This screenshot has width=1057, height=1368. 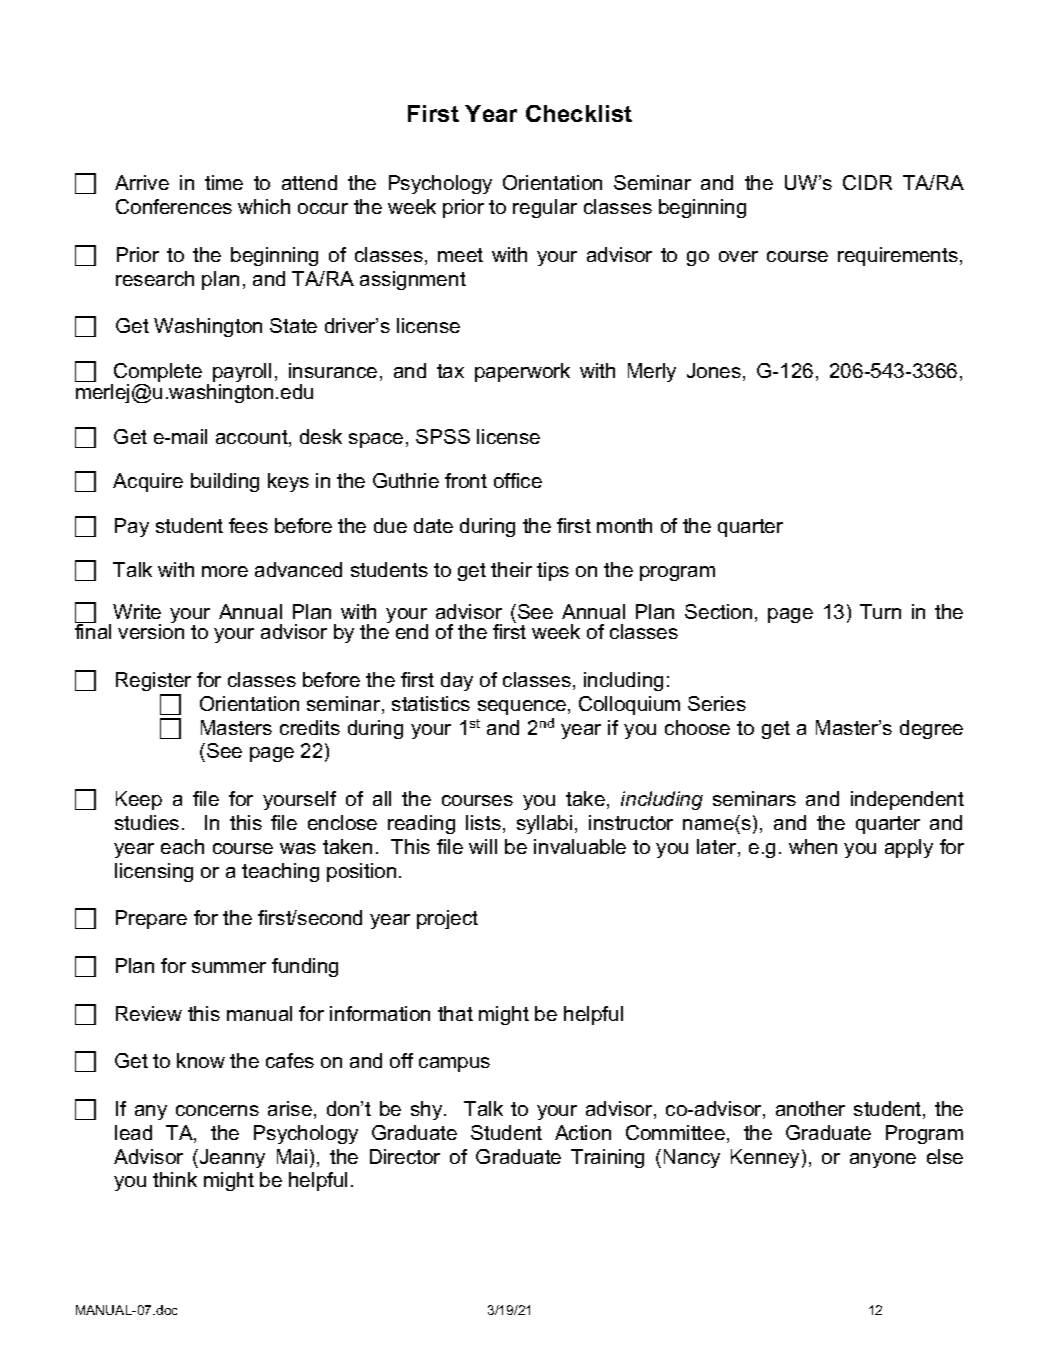 What do you see at coordinates (457, 681) in the screenshot?
I see `day` at bounding box center [457, 681].
